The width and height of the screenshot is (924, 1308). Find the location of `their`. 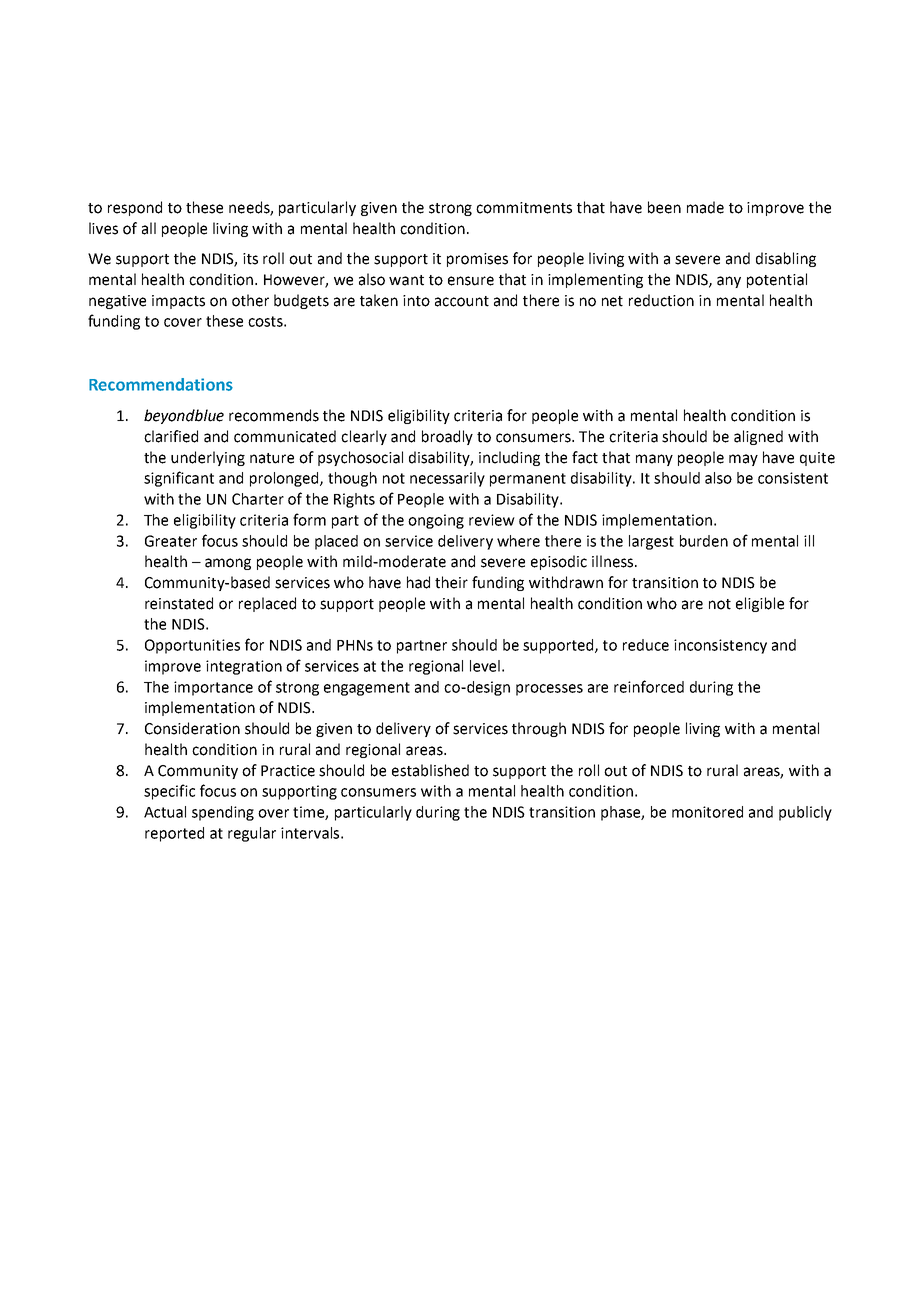

their is located at coordinates (451, 582).
